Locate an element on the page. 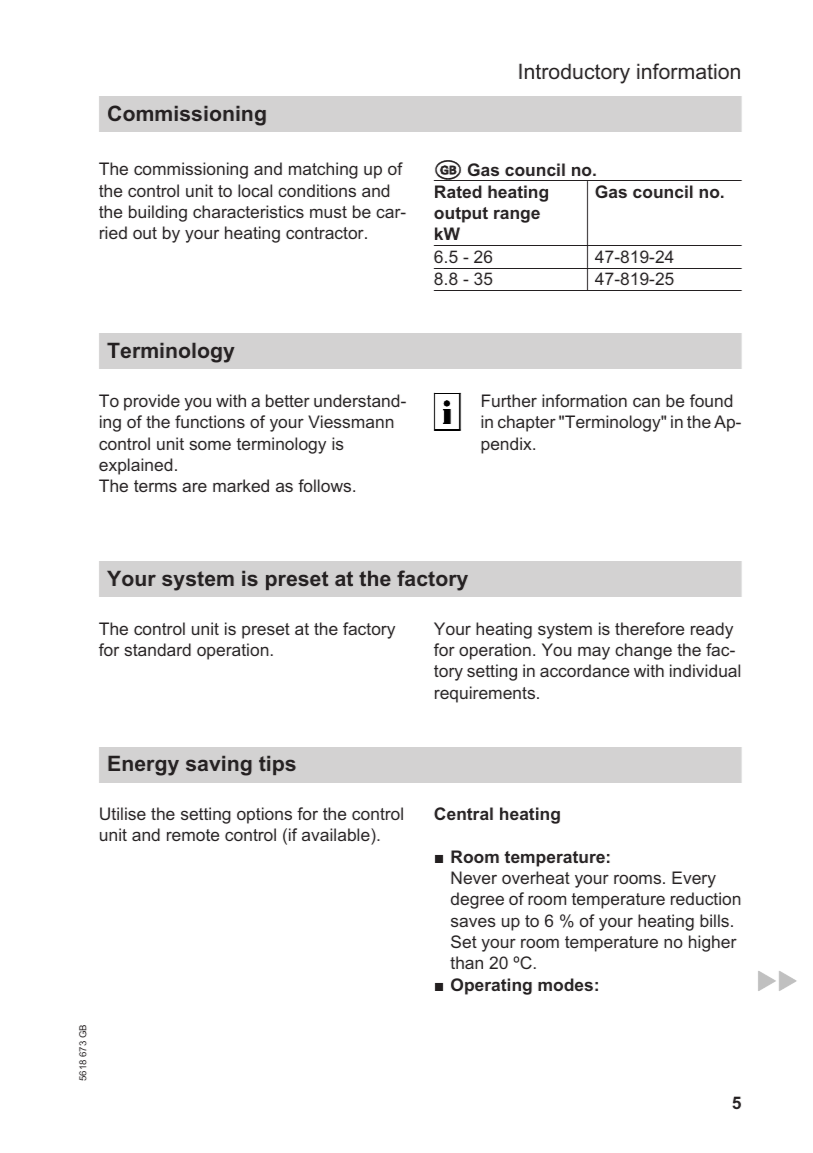  than is located at coordinates (466, 962).
